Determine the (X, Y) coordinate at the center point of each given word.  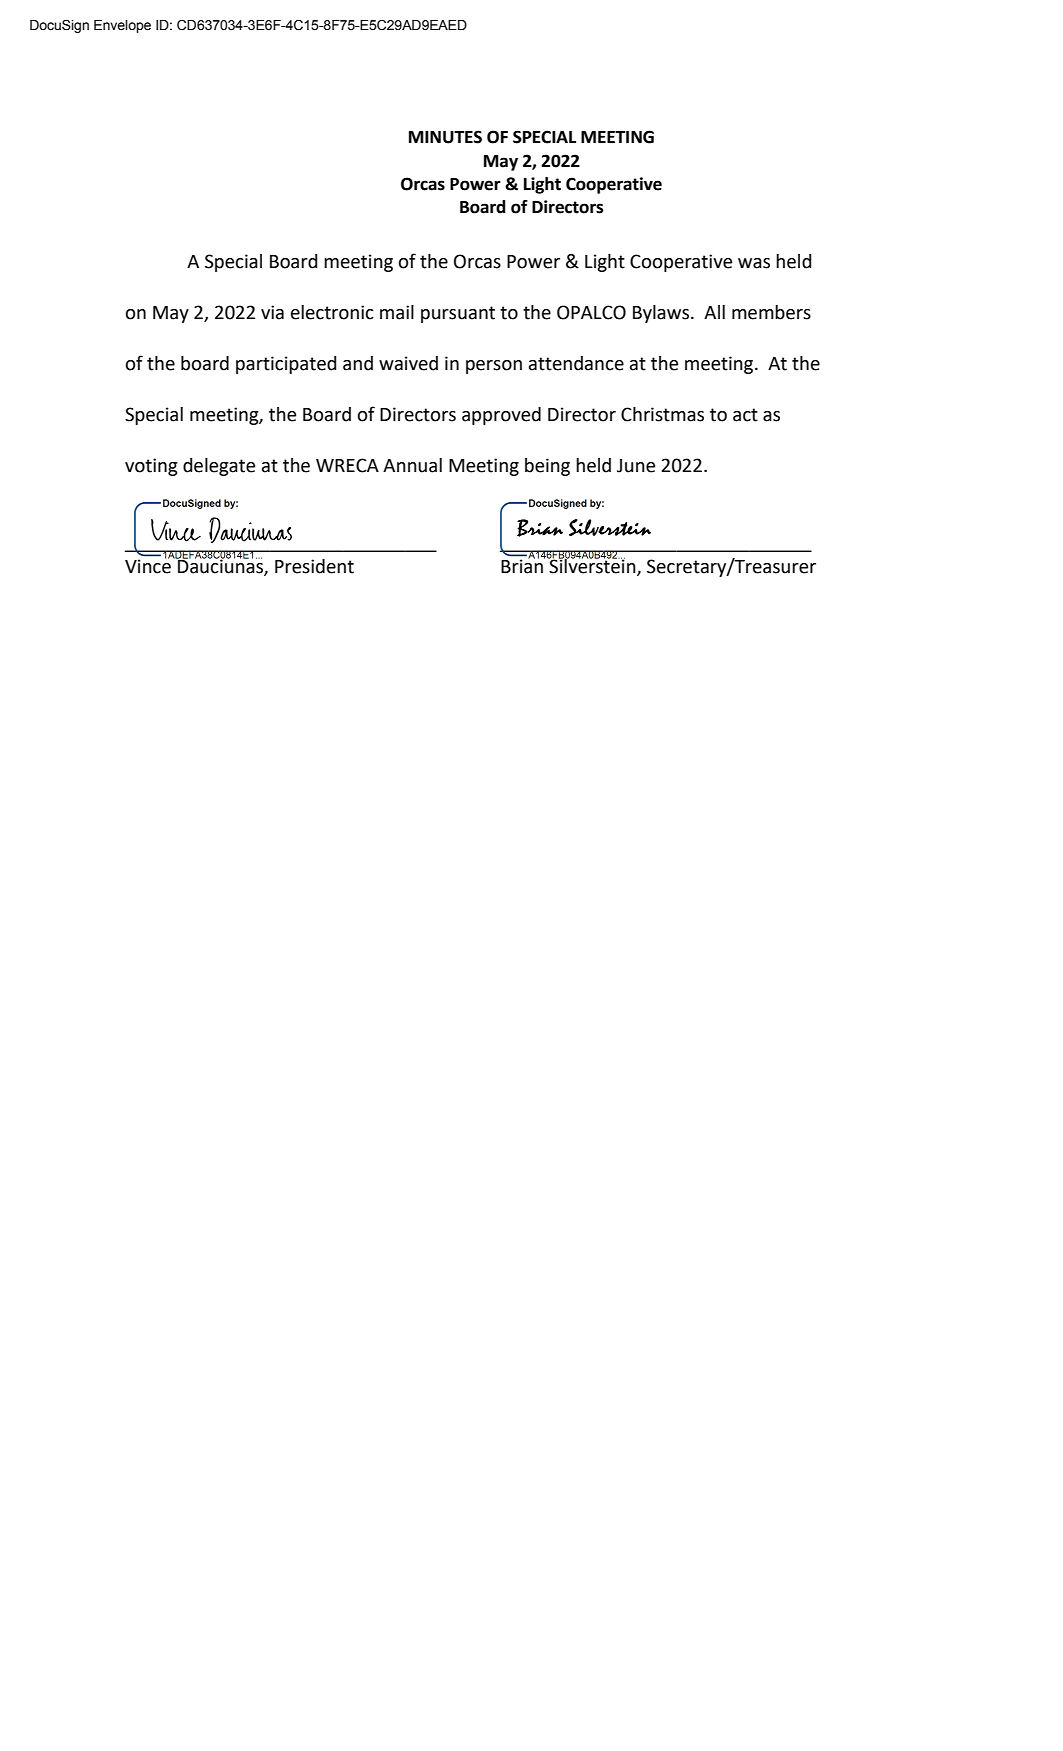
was (754, 263)
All (714, 312)
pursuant (458, 314)
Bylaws (662, 314)
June (636, 466)
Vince (148, 565)
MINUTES (445, 137)
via (272, 312)
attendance (576, 363)
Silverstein (593, 566)
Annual (412, 465)
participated (286, 365)
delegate (219, 467)
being (547, 467)
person (494, 367)
